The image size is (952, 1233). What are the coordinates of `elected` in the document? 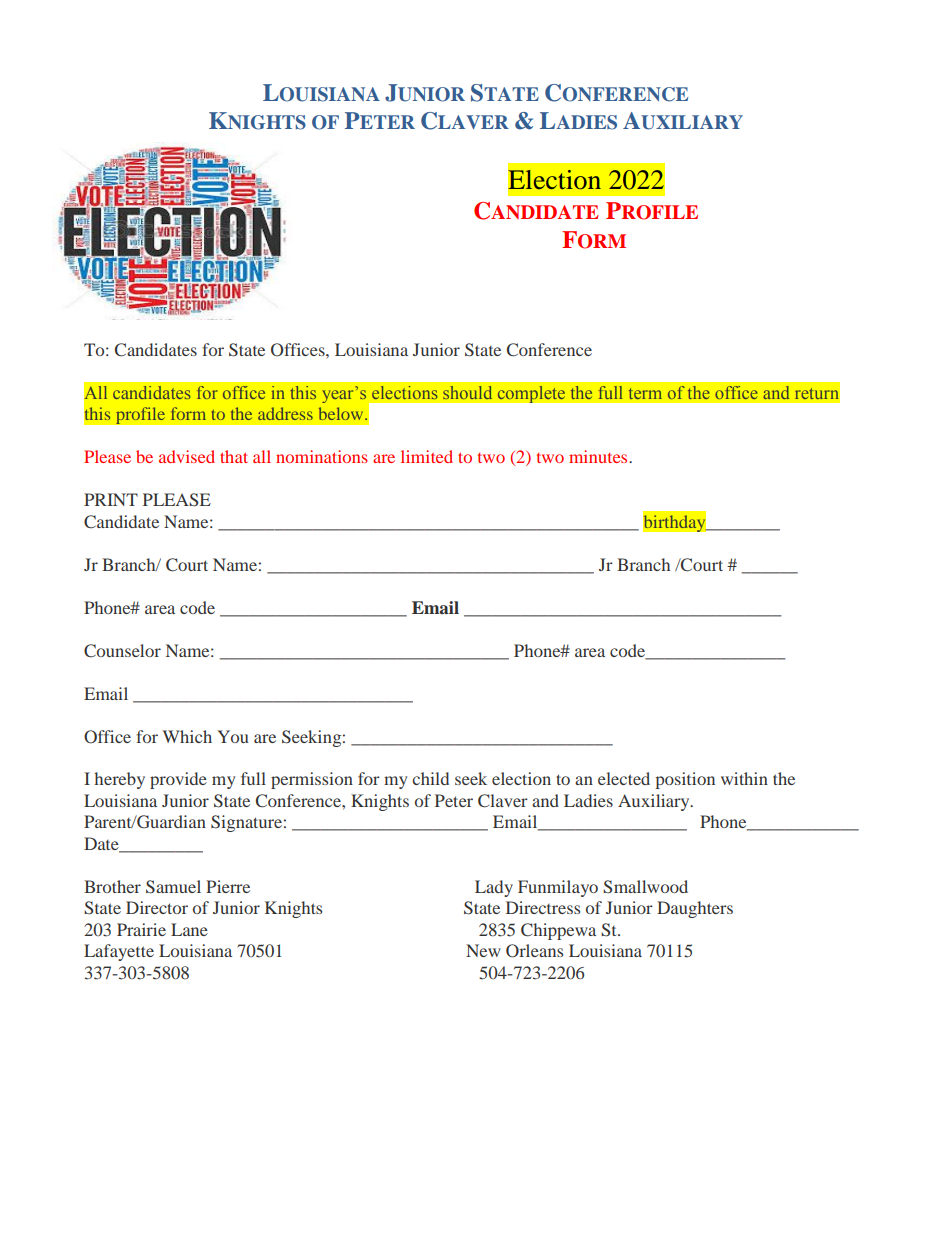 It's located at (624, 778).
